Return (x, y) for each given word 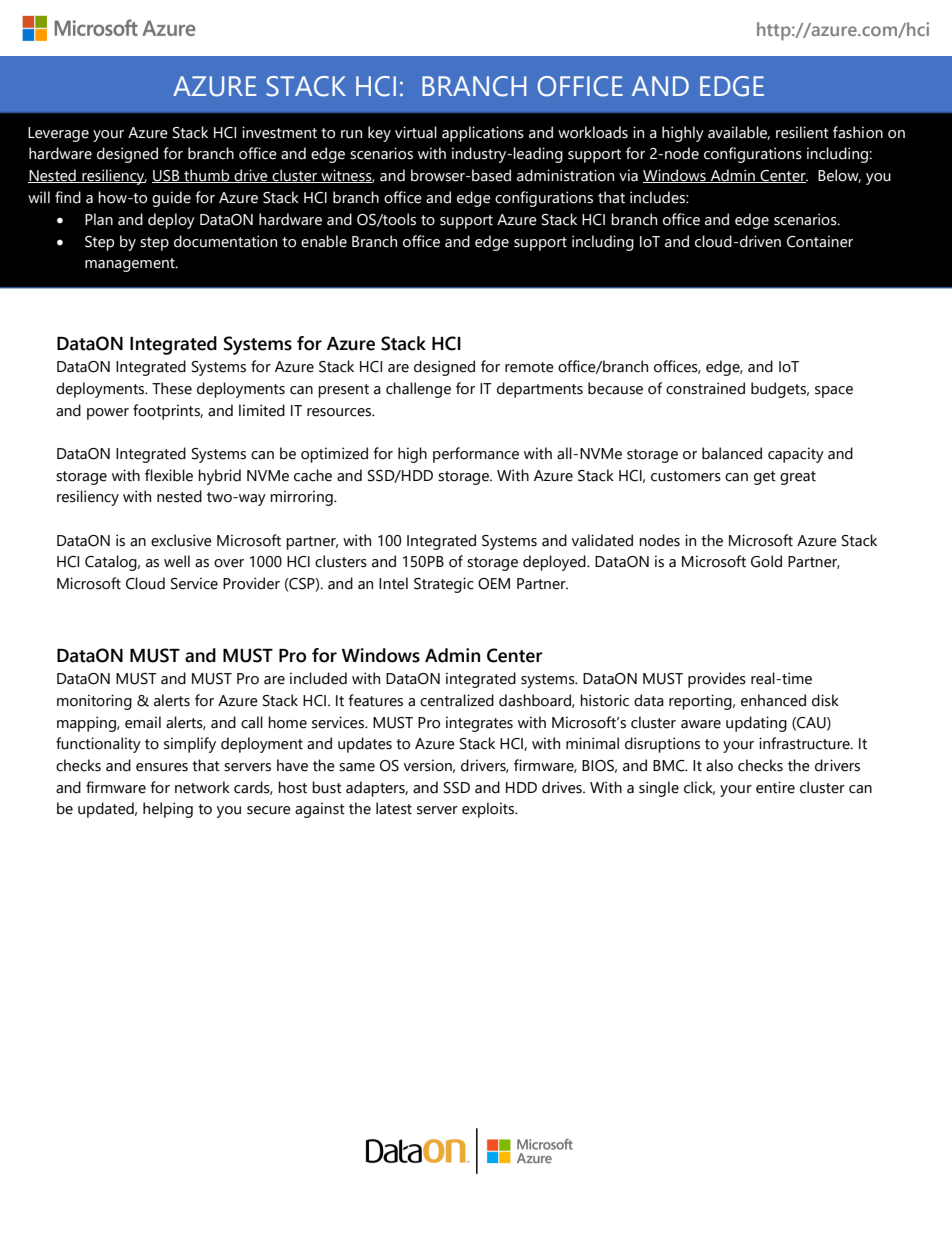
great (798, 478)
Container (820, 241)
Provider (251, 583)
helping (168, 810)
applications (483, 134)
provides (717, 680)
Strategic (444, 585)
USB (167, 176)
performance (476, 455)
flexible (169, 475)
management (131, 265)
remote (529, 367)
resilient (802, 132)
